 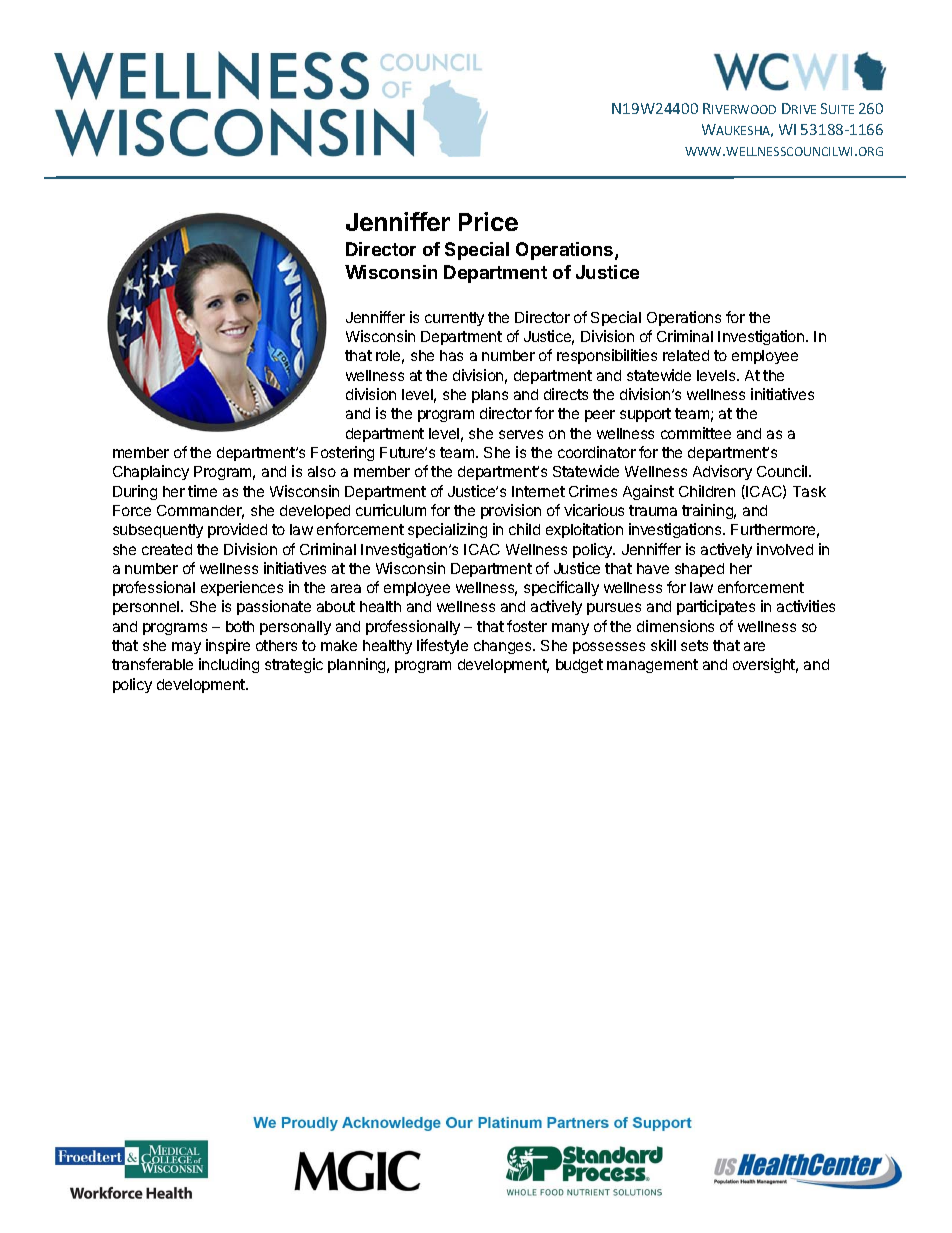 I want to click on Chaplaincy, so click(x=151, y=472).
